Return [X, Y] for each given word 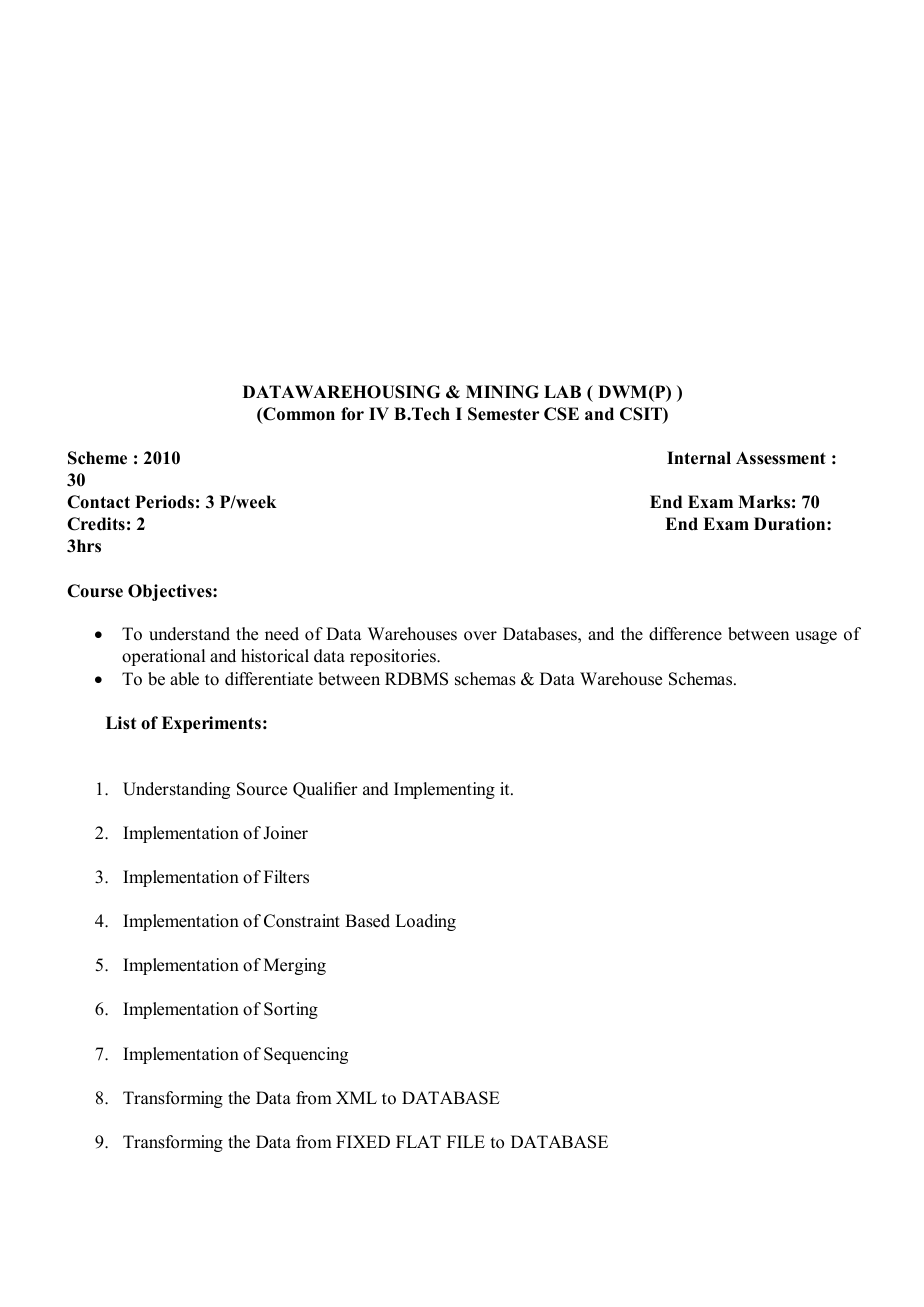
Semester [504, 414]
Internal [699, 458]
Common [298, 415]
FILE [466, 1141]
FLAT [418, 1141]
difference [685, 634]
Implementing [444, 790]
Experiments [211, 724]
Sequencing [306, 1055]
